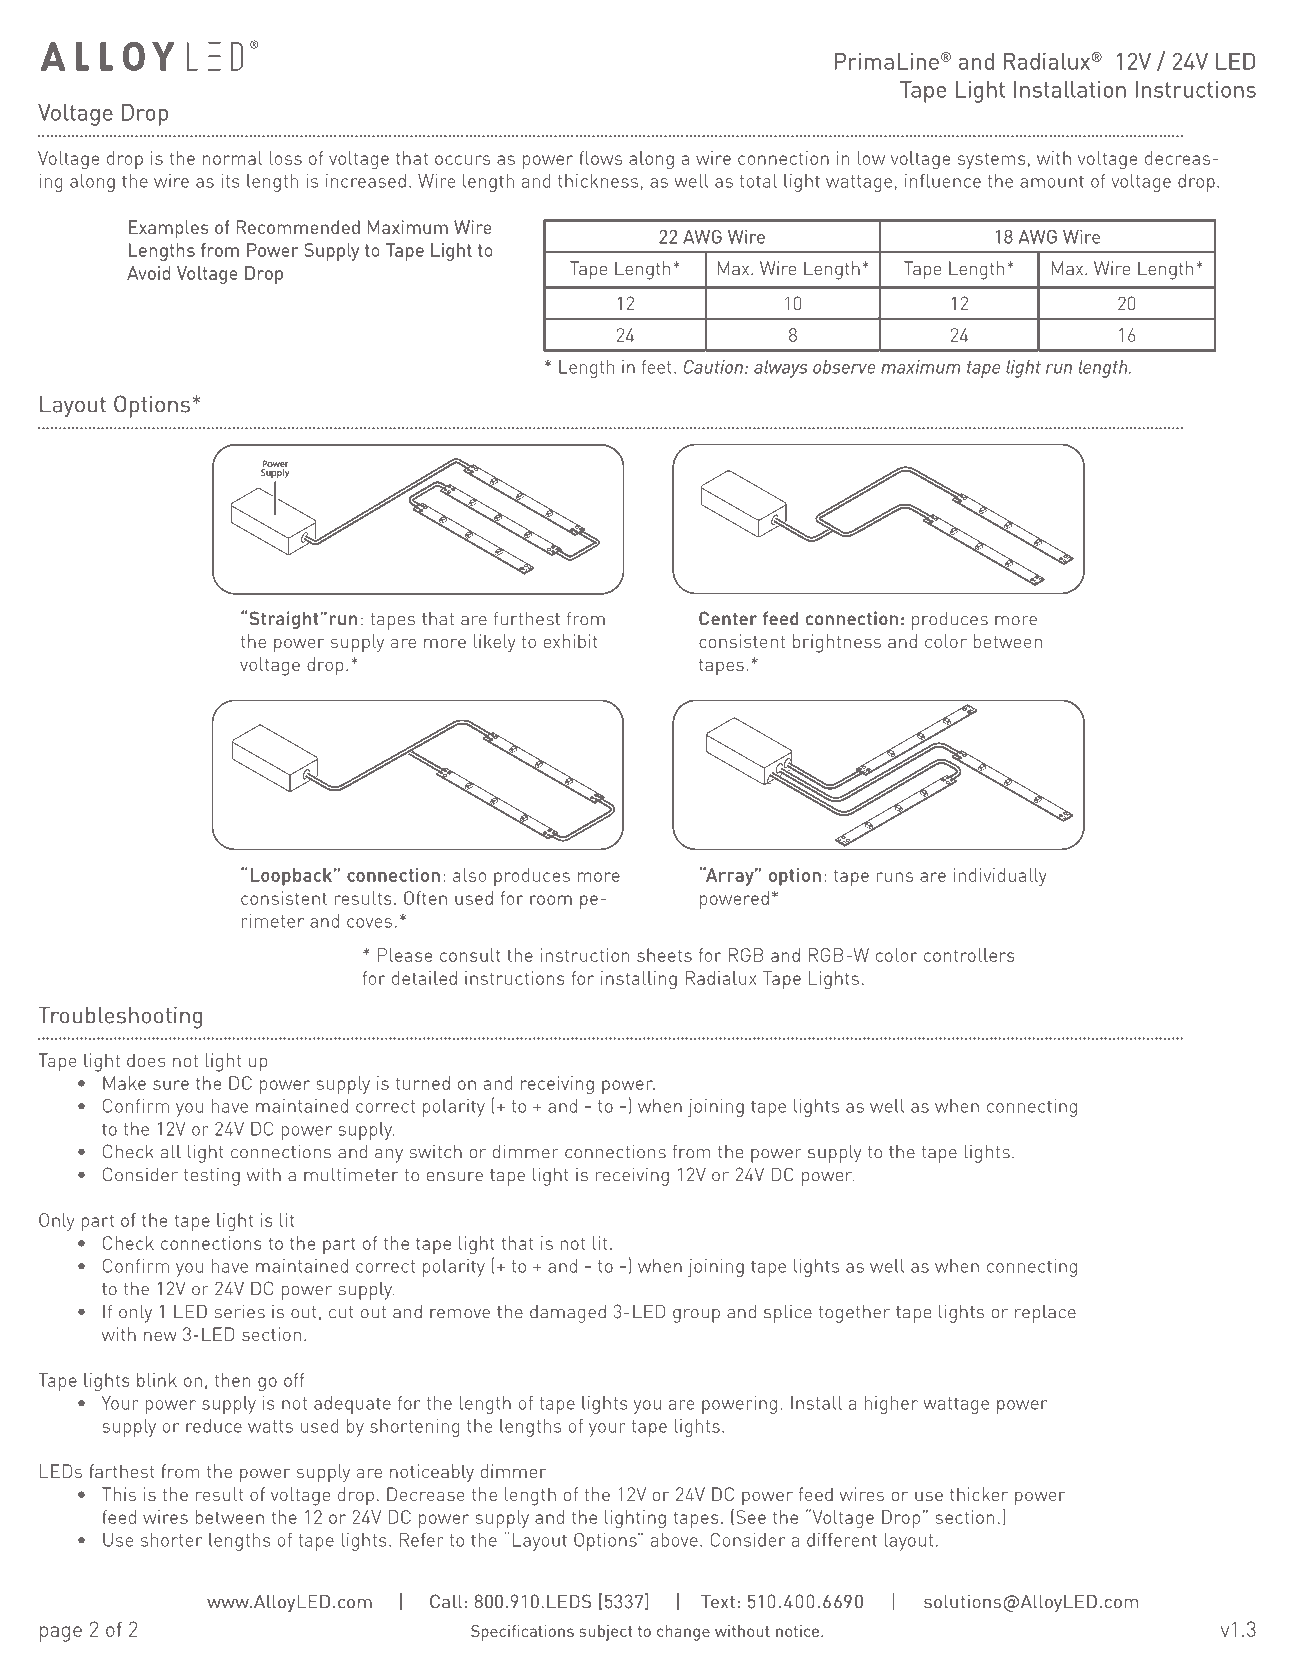 The width and height of the screenshot is (1295, 1675). Describe the element at coordinates (842, 1540) in the screenshot. I see `different` at that location.
